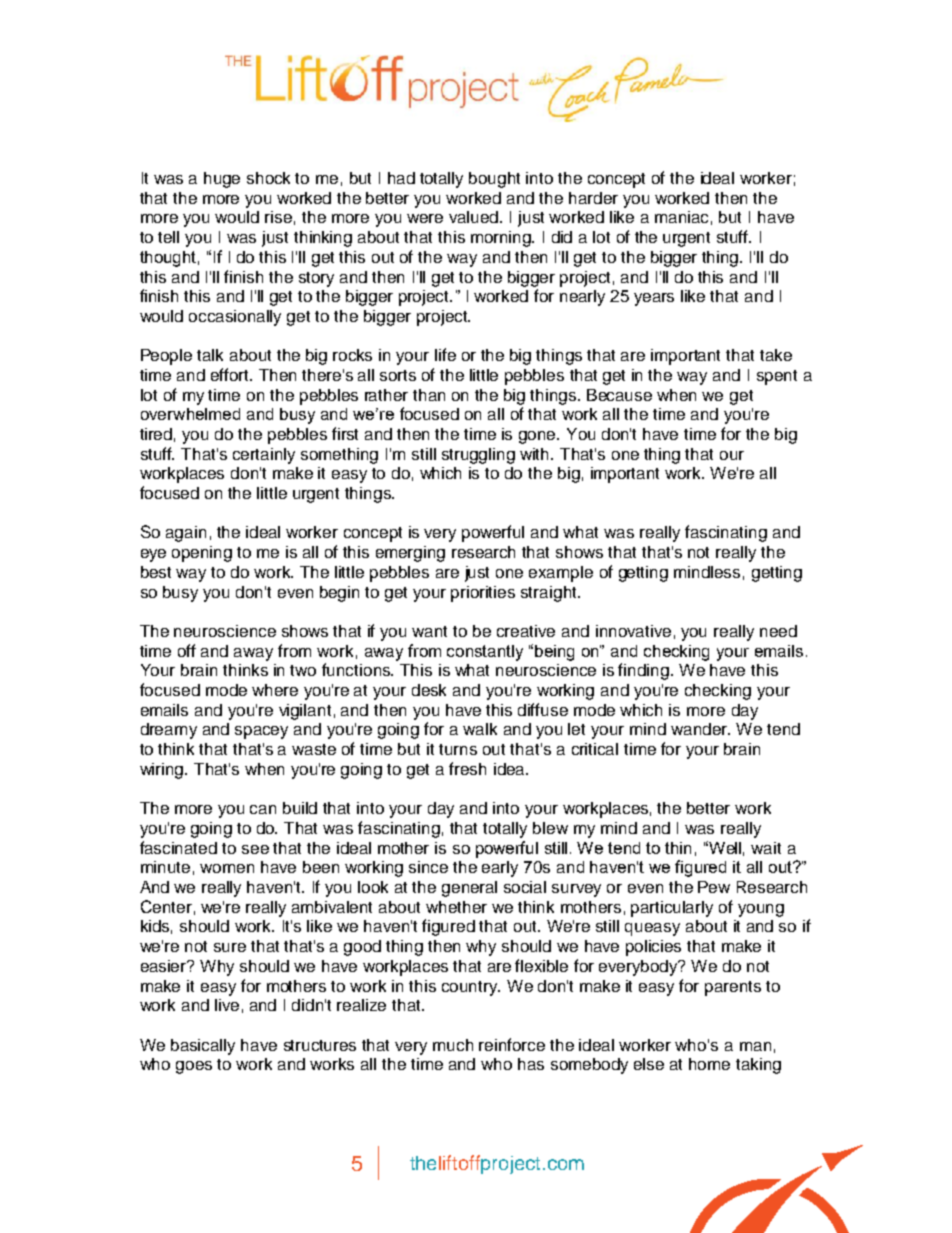 This screenshot has width=952, height=1233. What do you see at coordinates (619, 395) in the screenshot?
I see `Because` at bounding box center [619, 395].
